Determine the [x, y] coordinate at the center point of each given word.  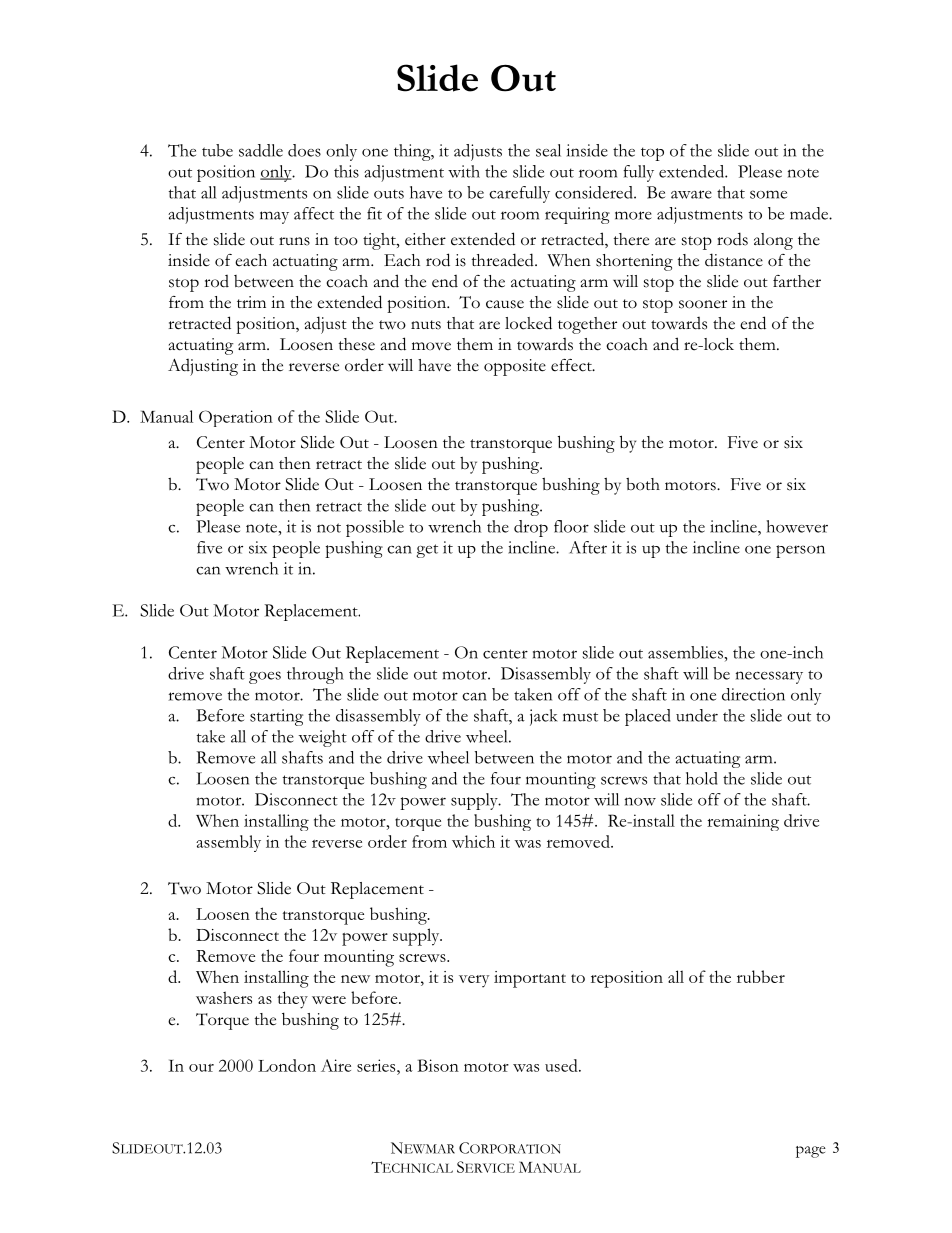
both [643, 484]
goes [265, 677]
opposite [515, 367]
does [304, 150]
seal [548, 150]
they [293, 1000]
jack [544, 717]
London [287, 1065]
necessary [769, 677]
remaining [743, 822]
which [473, 841]
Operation [236, 418]
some [768, 194]
